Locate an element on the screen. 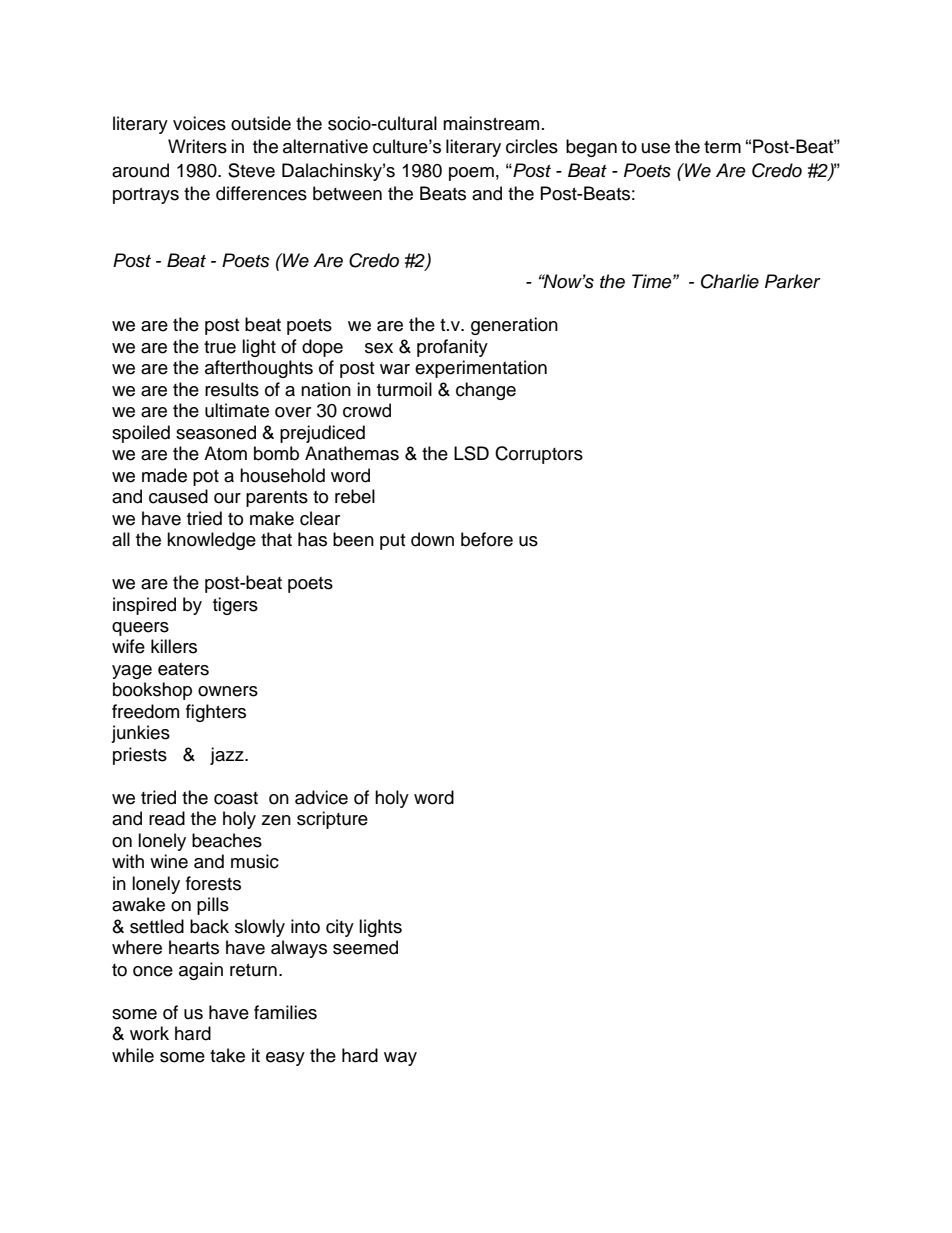  advice is located at coordinates (321, 797).
